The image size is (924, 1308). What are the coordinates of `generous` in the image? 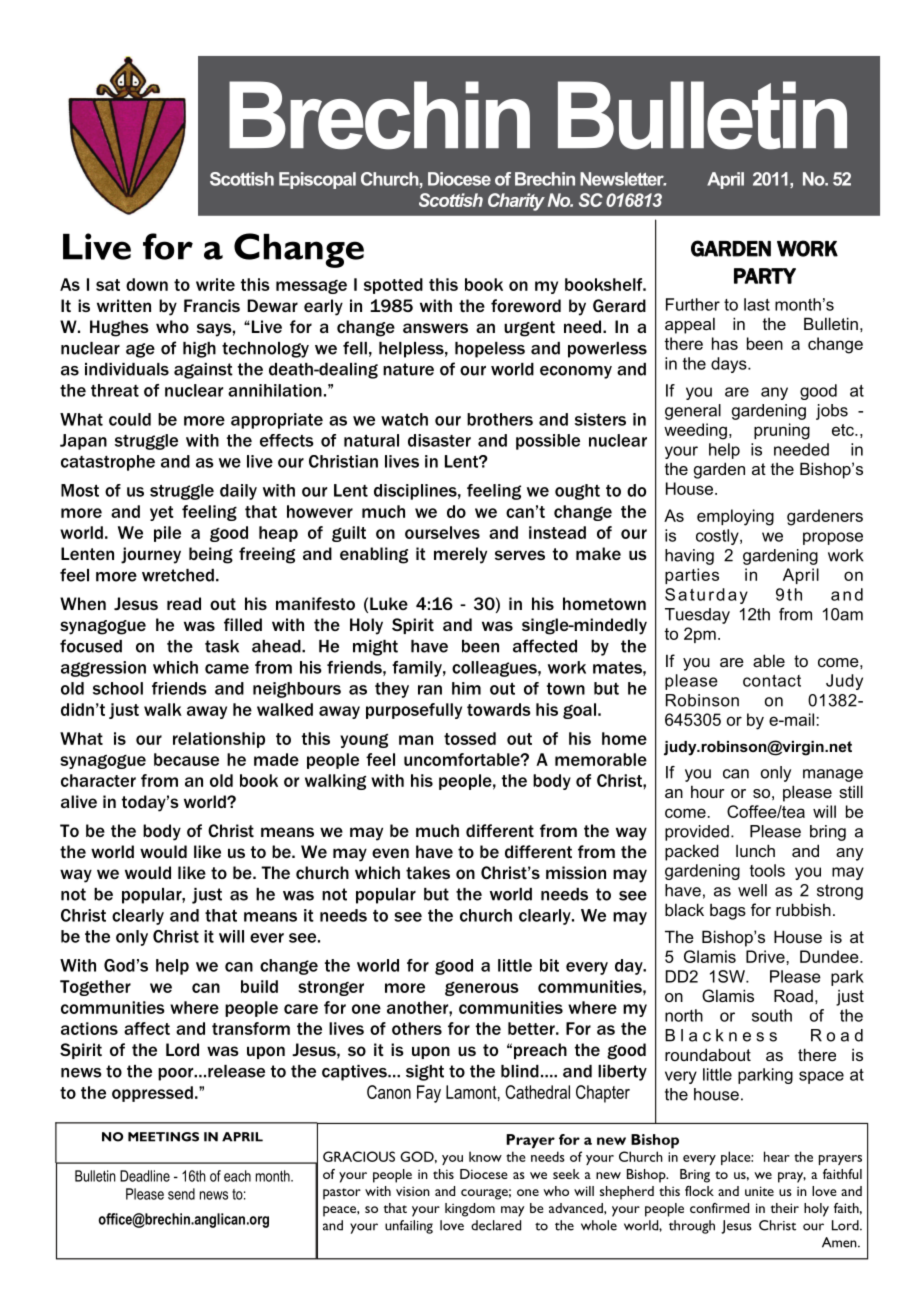 It's located at (482, 989).
